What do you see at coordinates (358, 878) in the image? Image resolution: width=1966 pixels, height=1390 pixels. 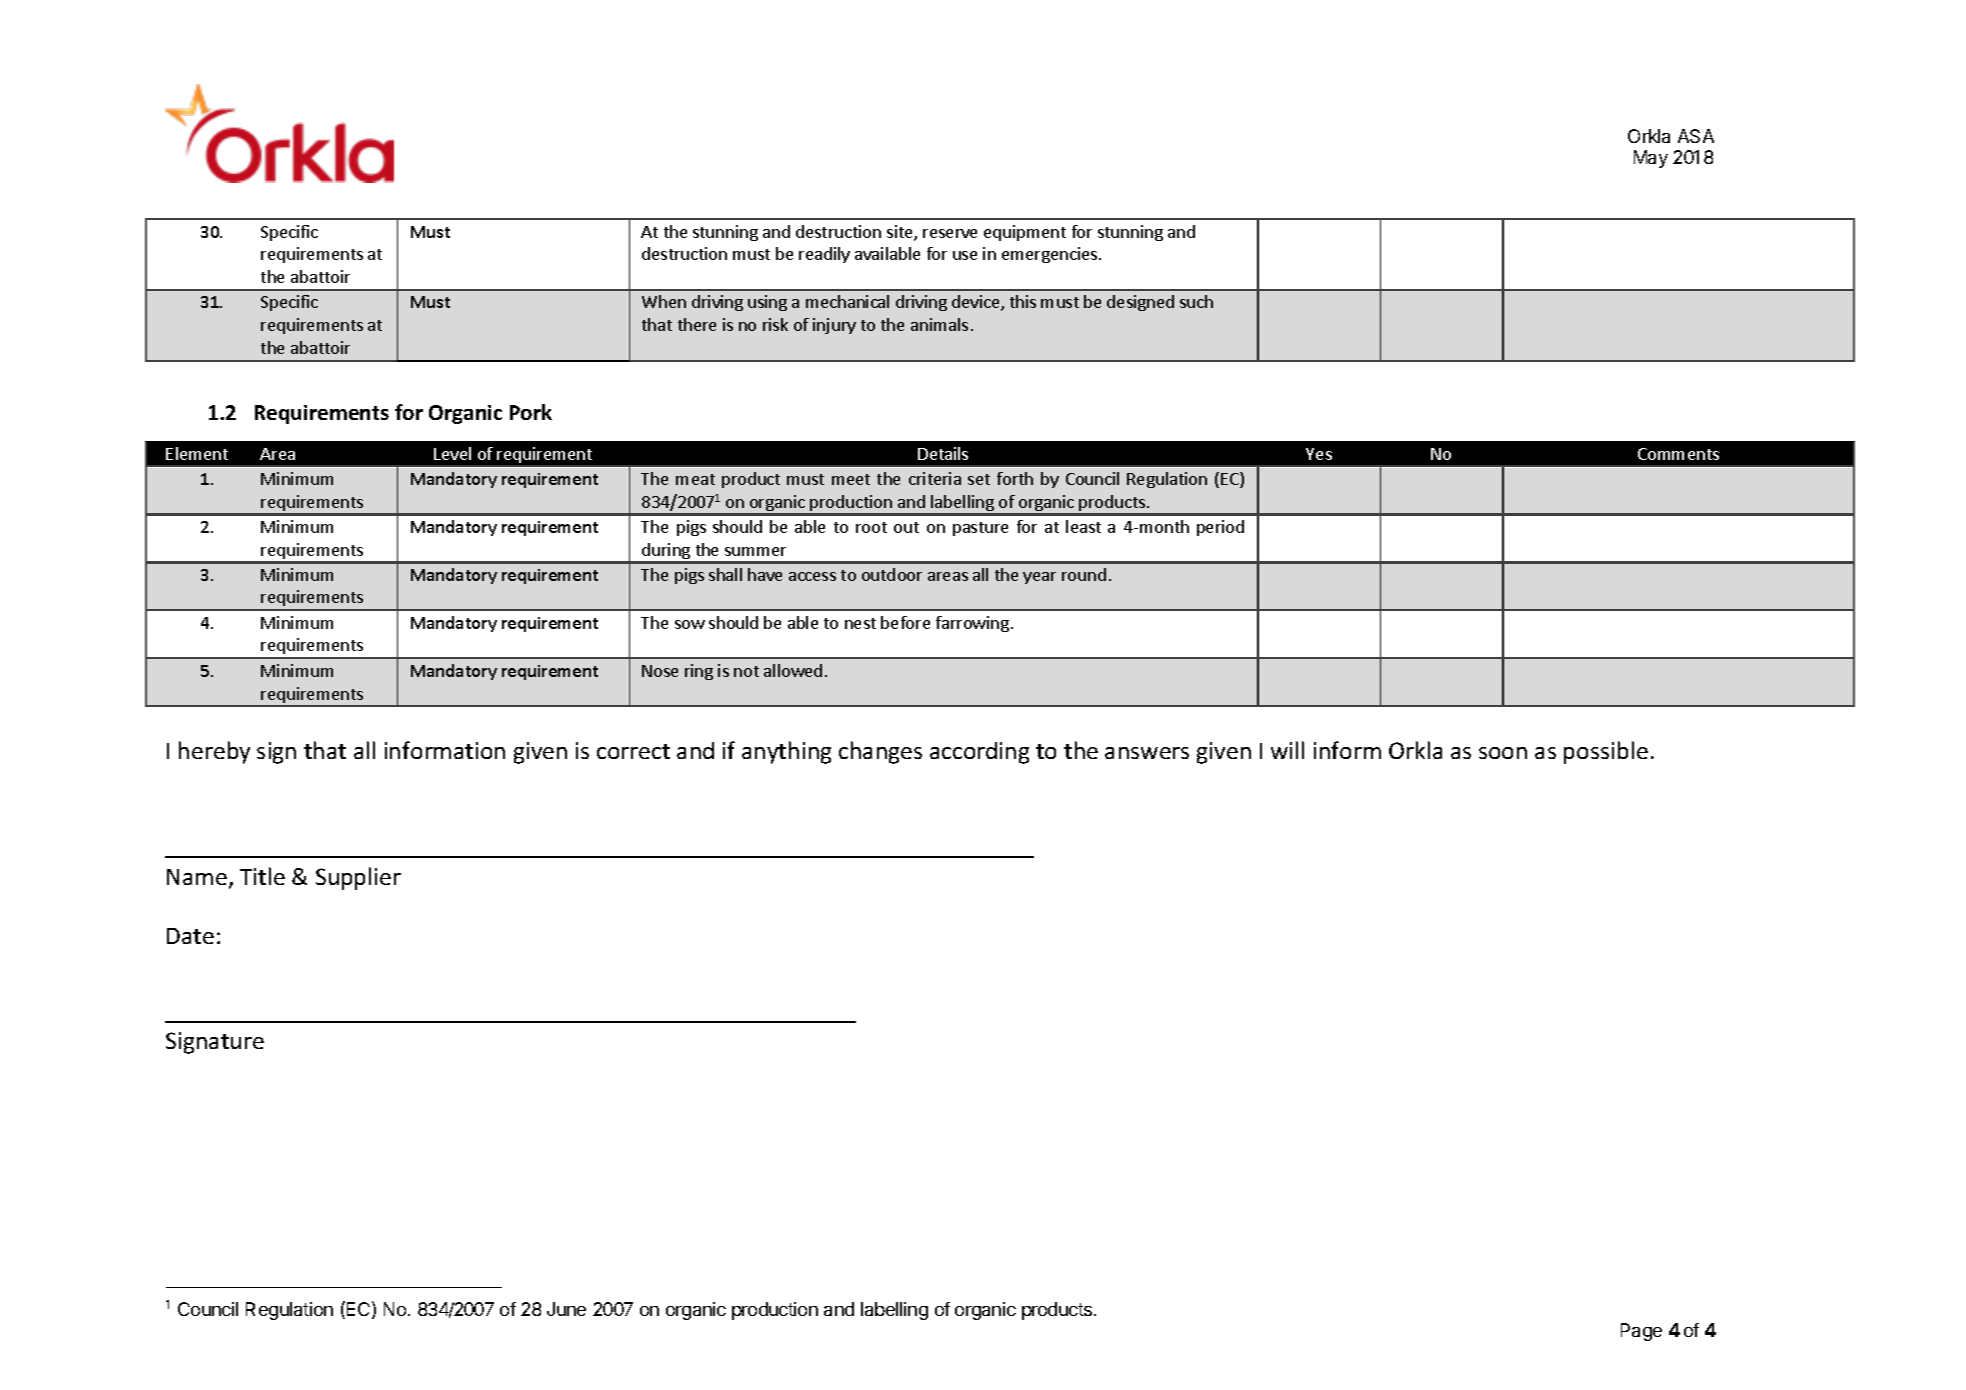 I see `Supplier` at bounding box center [358, 878].
